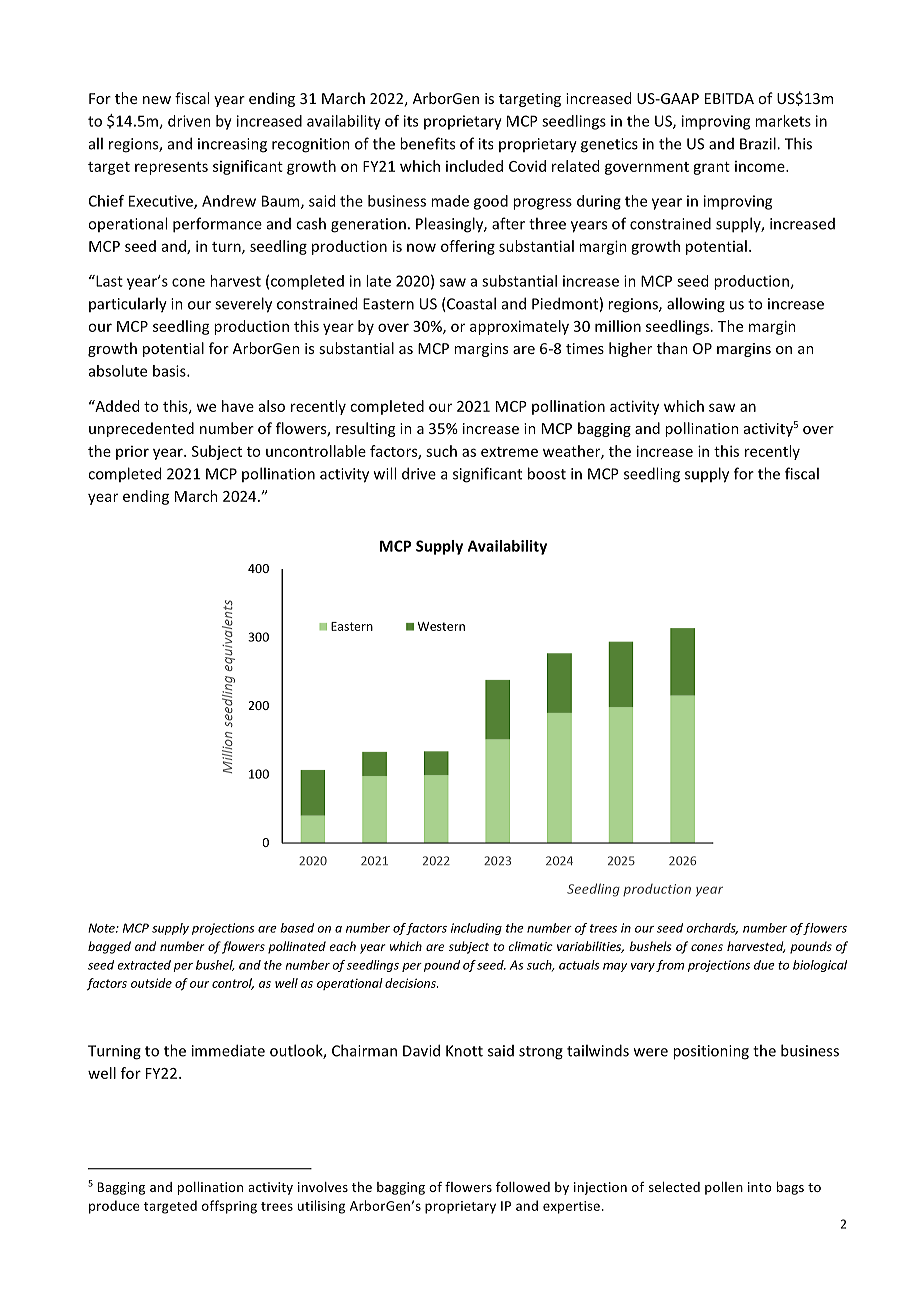  I want to click on prior, so click(132, 453).
